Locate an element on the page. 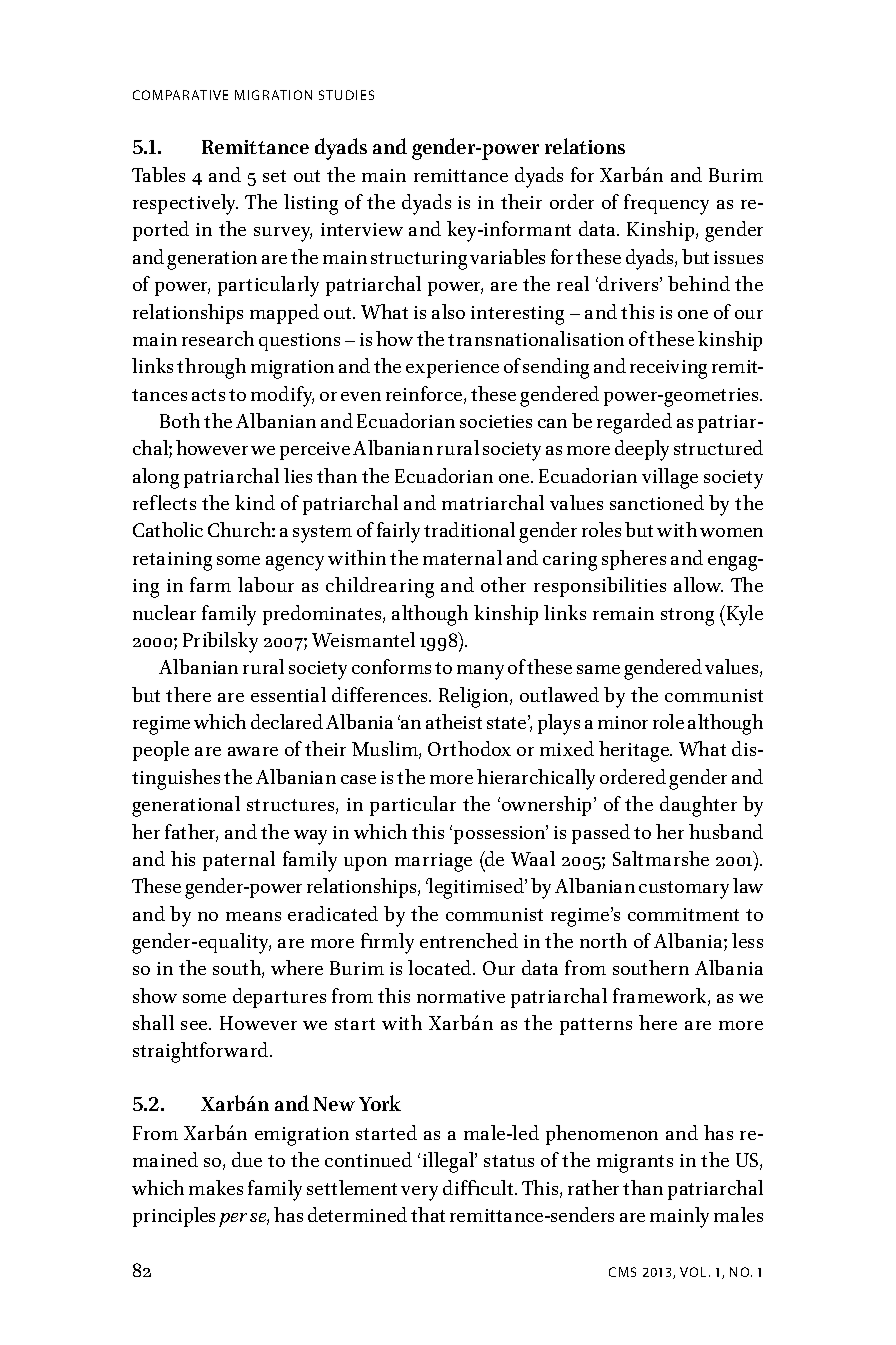  receiving is located at coordinates (668, 369).
